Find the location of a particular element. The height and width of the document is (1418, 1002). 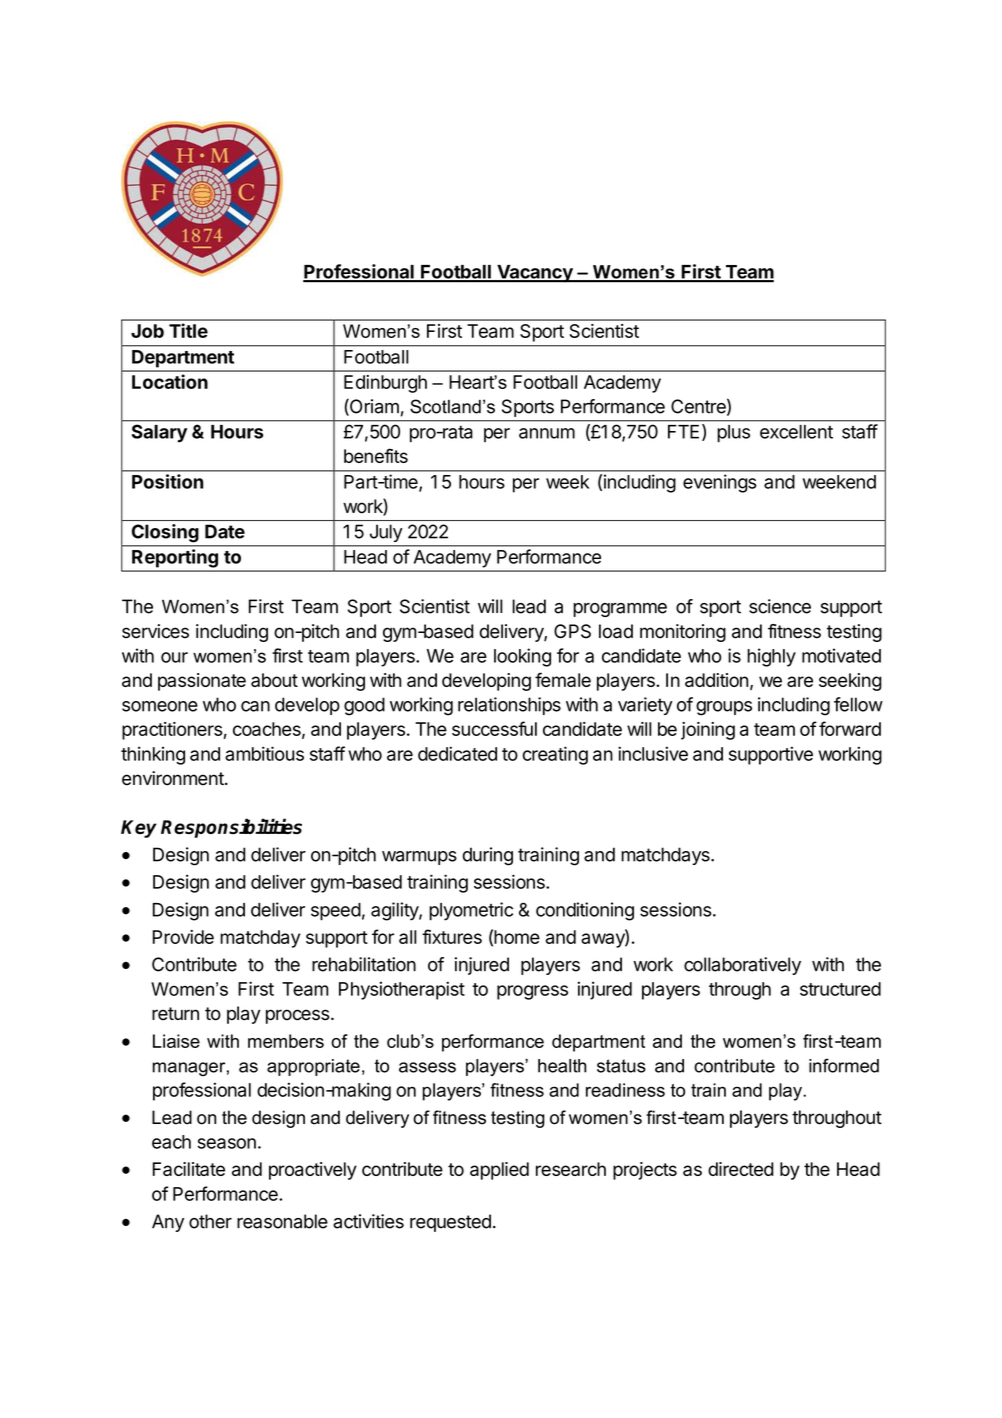

applied is located at coordinates (499, 1171).
